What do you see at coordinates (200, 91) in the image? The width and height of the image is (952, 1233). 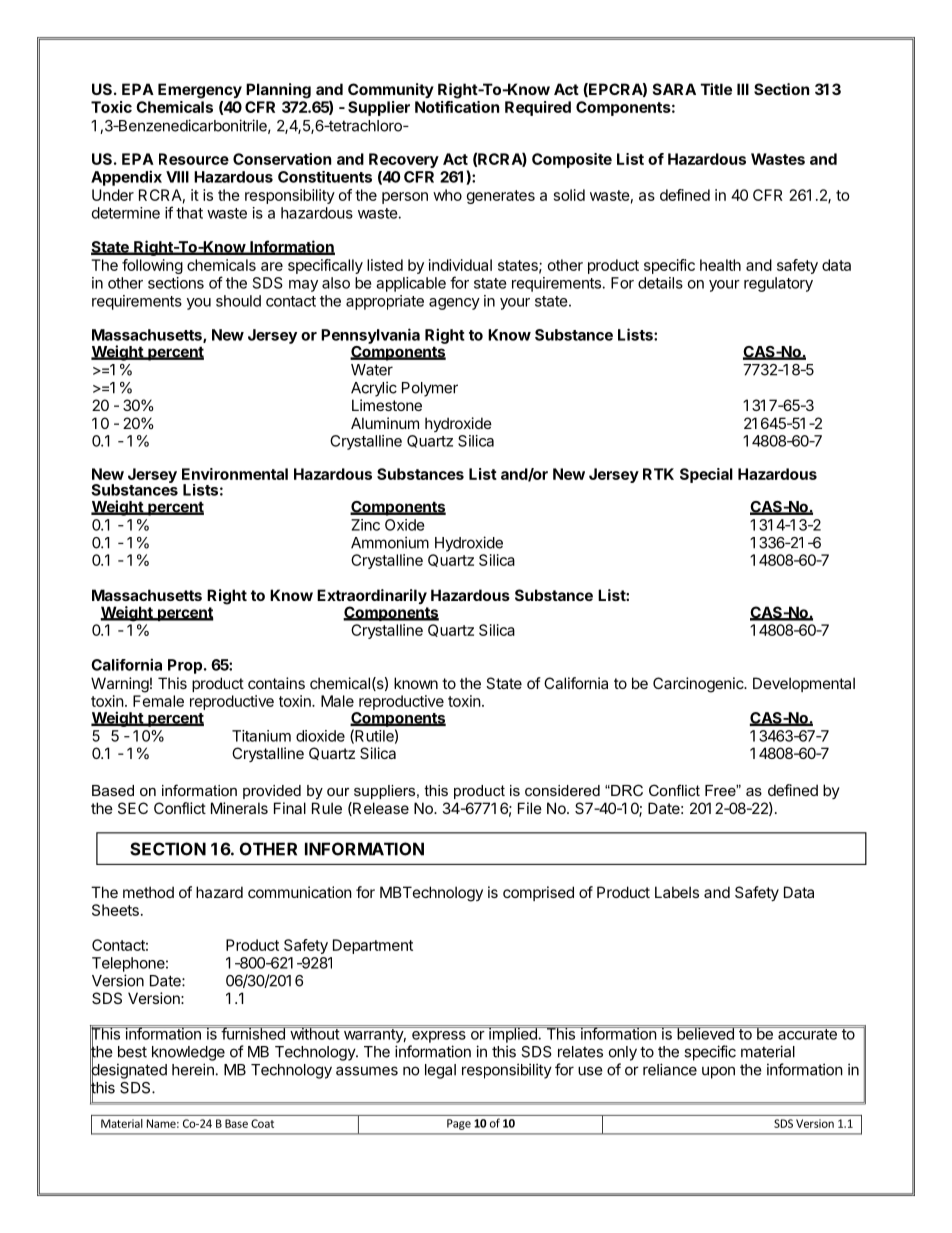 I see `Emergency` at bounding box center [200, 91].
